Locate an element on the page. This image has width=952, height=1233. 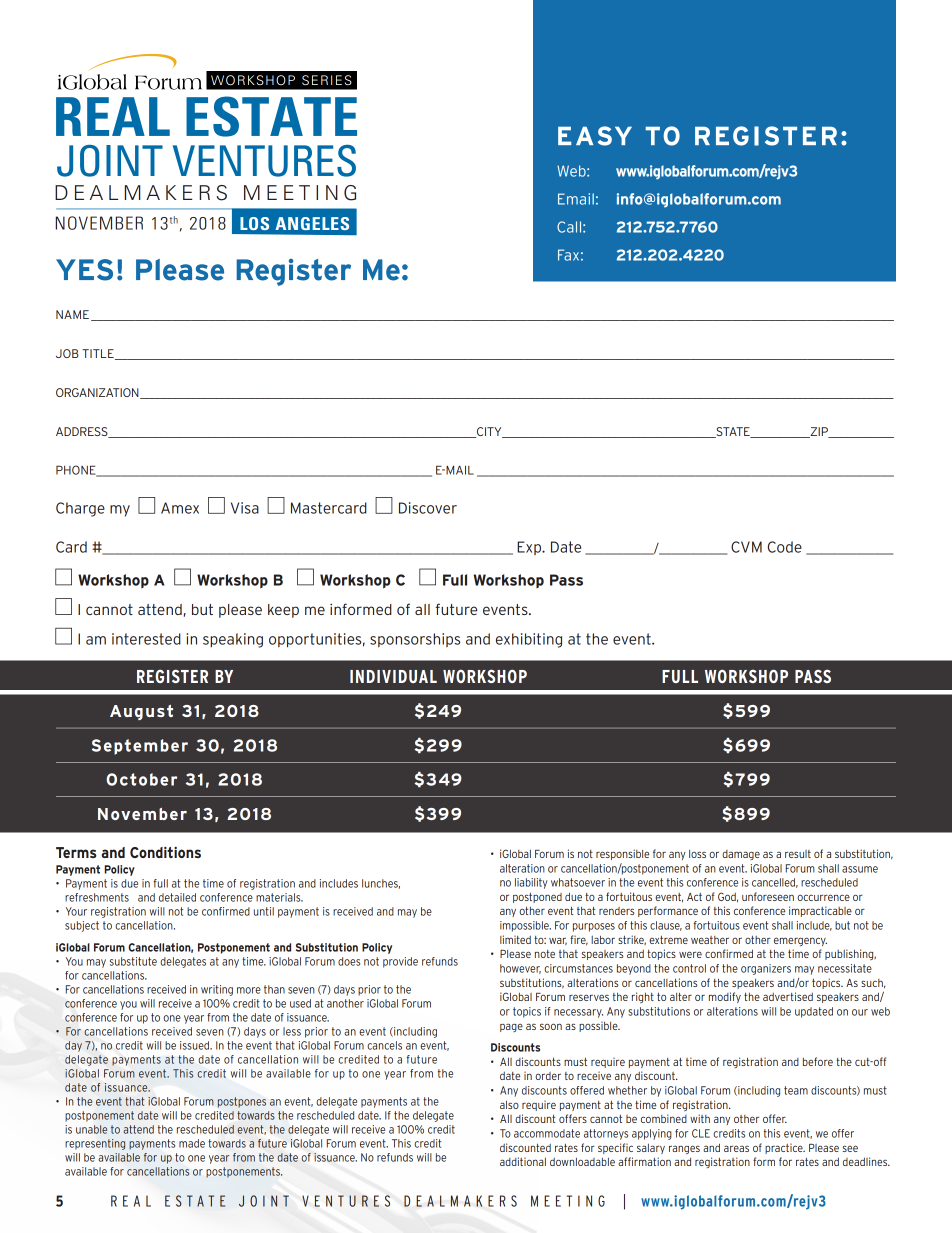
SERIES is located at coordinates (327, 80).
